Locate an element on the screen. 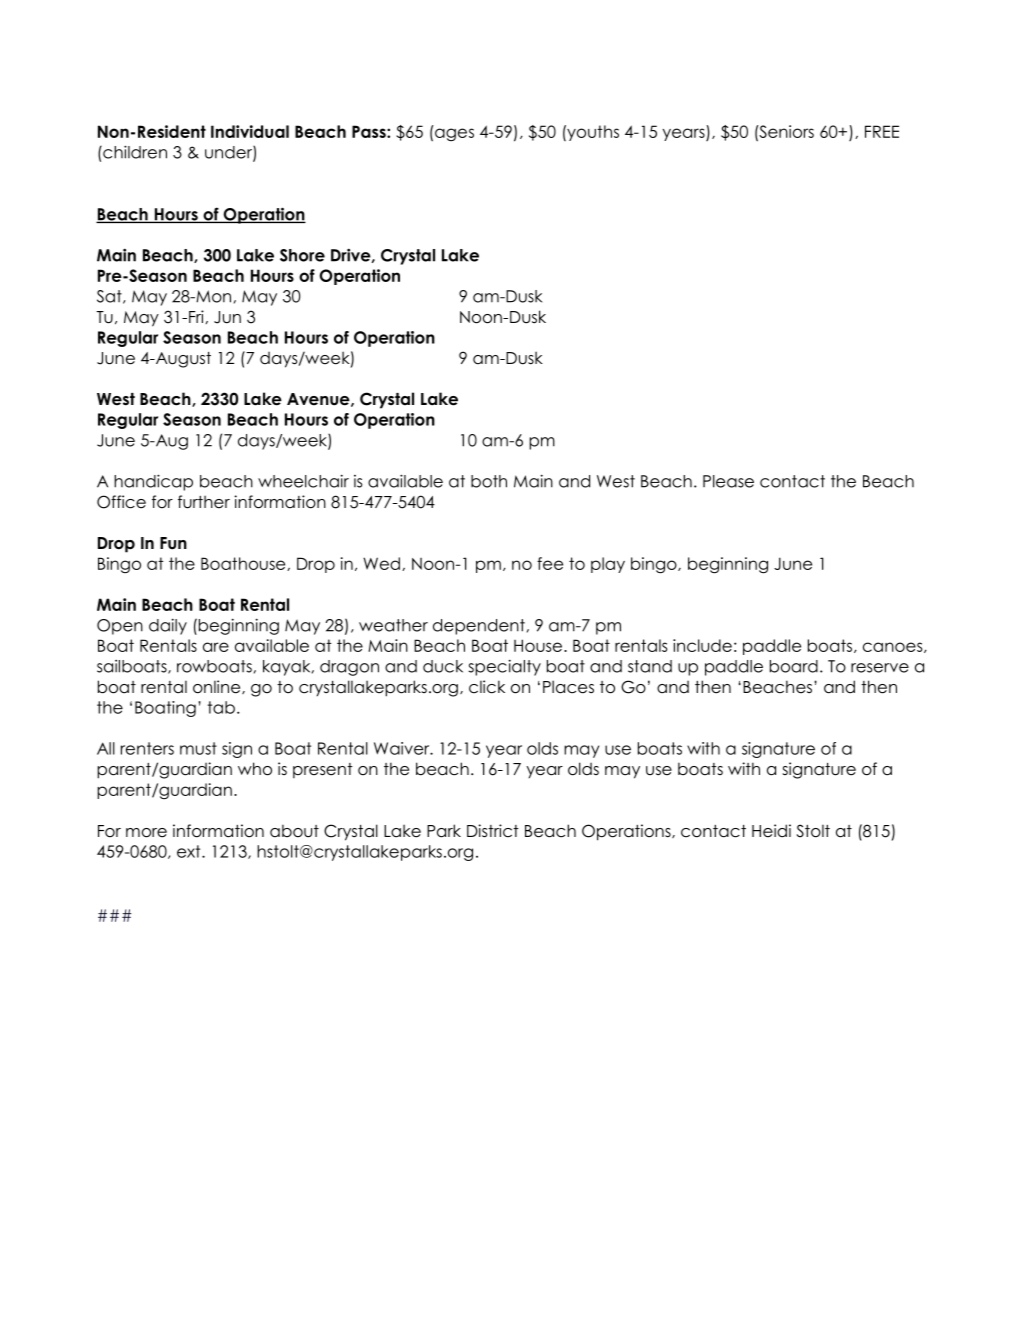  dependent is located at coordinates (479, 627).
